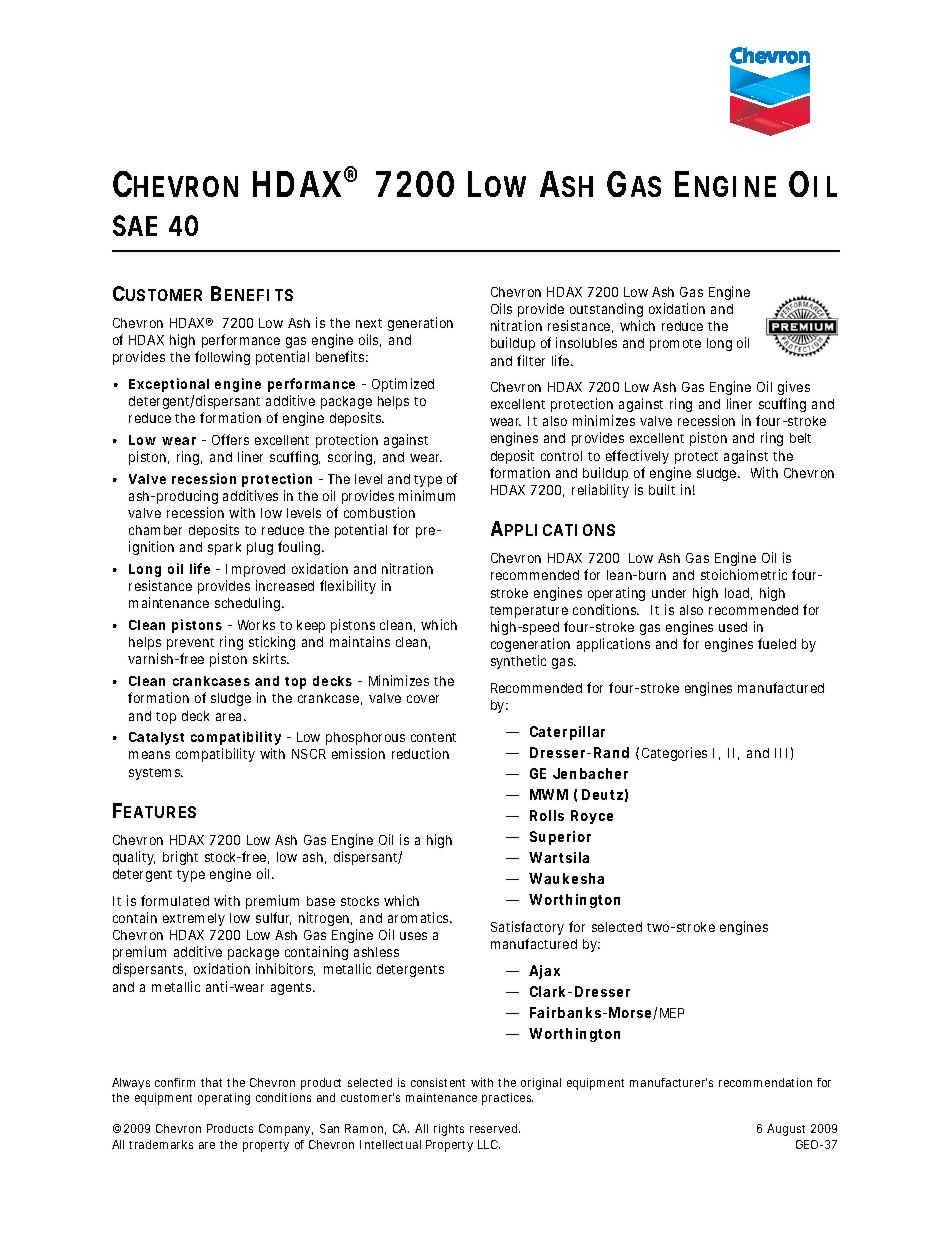  Describe the element at coordinates (211, 1082) in the screenshot. I see `that` at that location.
